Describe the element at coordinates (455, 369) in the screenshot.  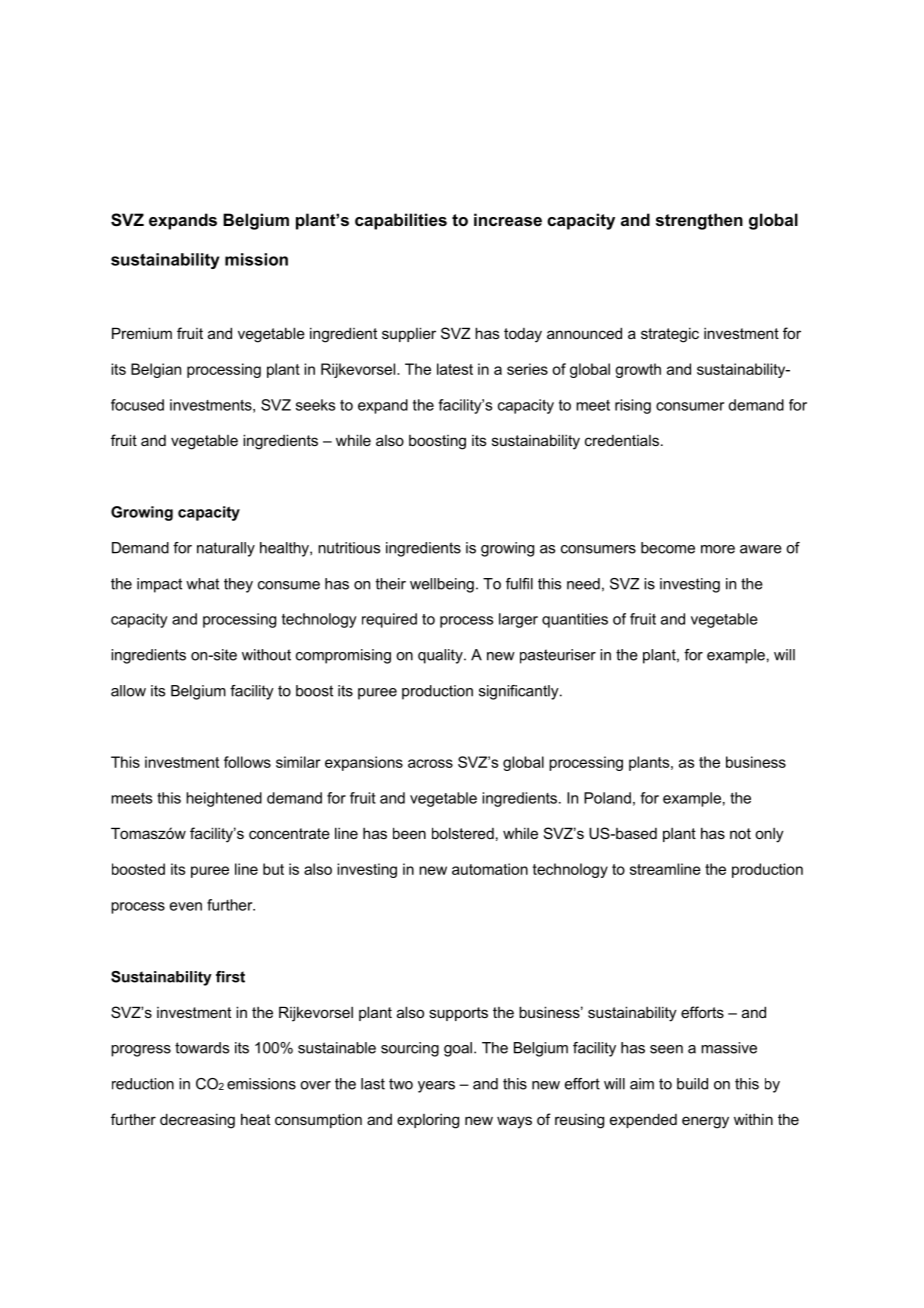
I see `latest` at that location.
